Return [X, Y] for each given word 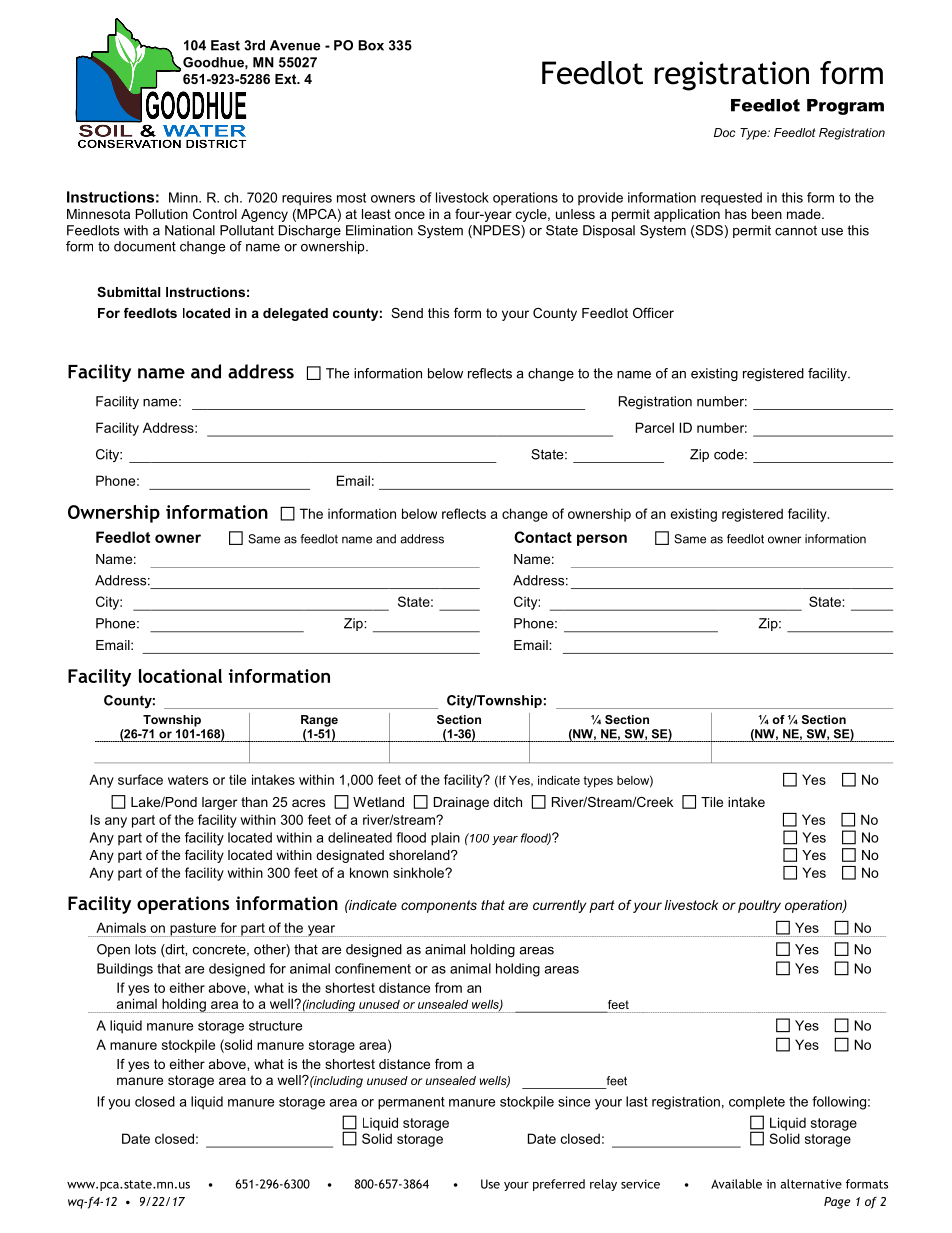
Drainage [461, 803]
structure [275, 1026]
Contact [543, 537]
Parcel [655, 427]
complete [757, 1103]
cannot [796, 230]
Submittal [128, 292]
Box [371, 45]
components [439, 906]
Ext [287, 79]
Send [407, 313]
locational [180, 676]
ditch [507, 802]
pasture [193, 930]
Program [845, 107]
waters [188, 780]
